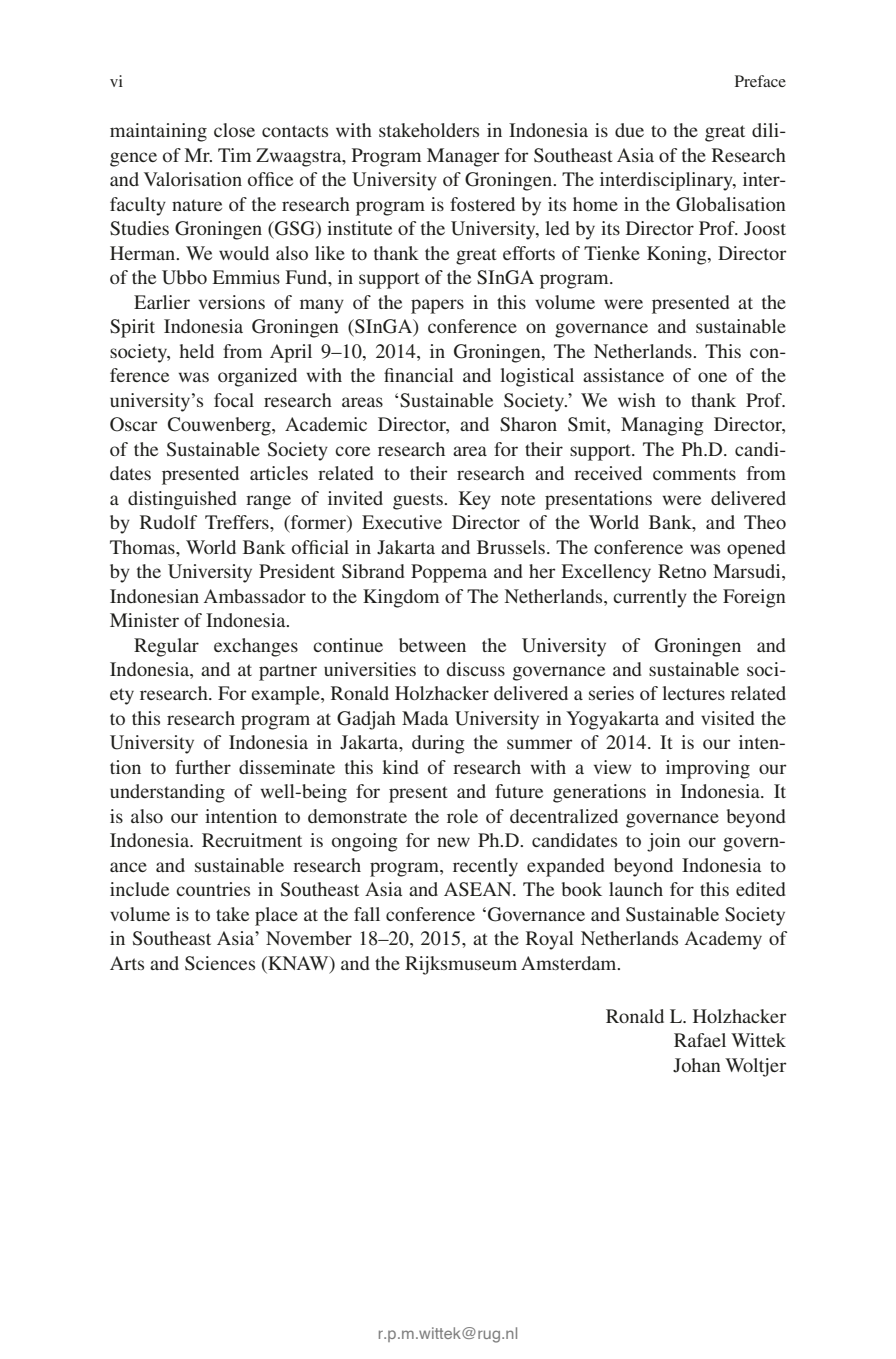 The width and height of the page is (896, 1359). Describe the element at coordinates (650, 598) in the page. I see `currently` at that location.
